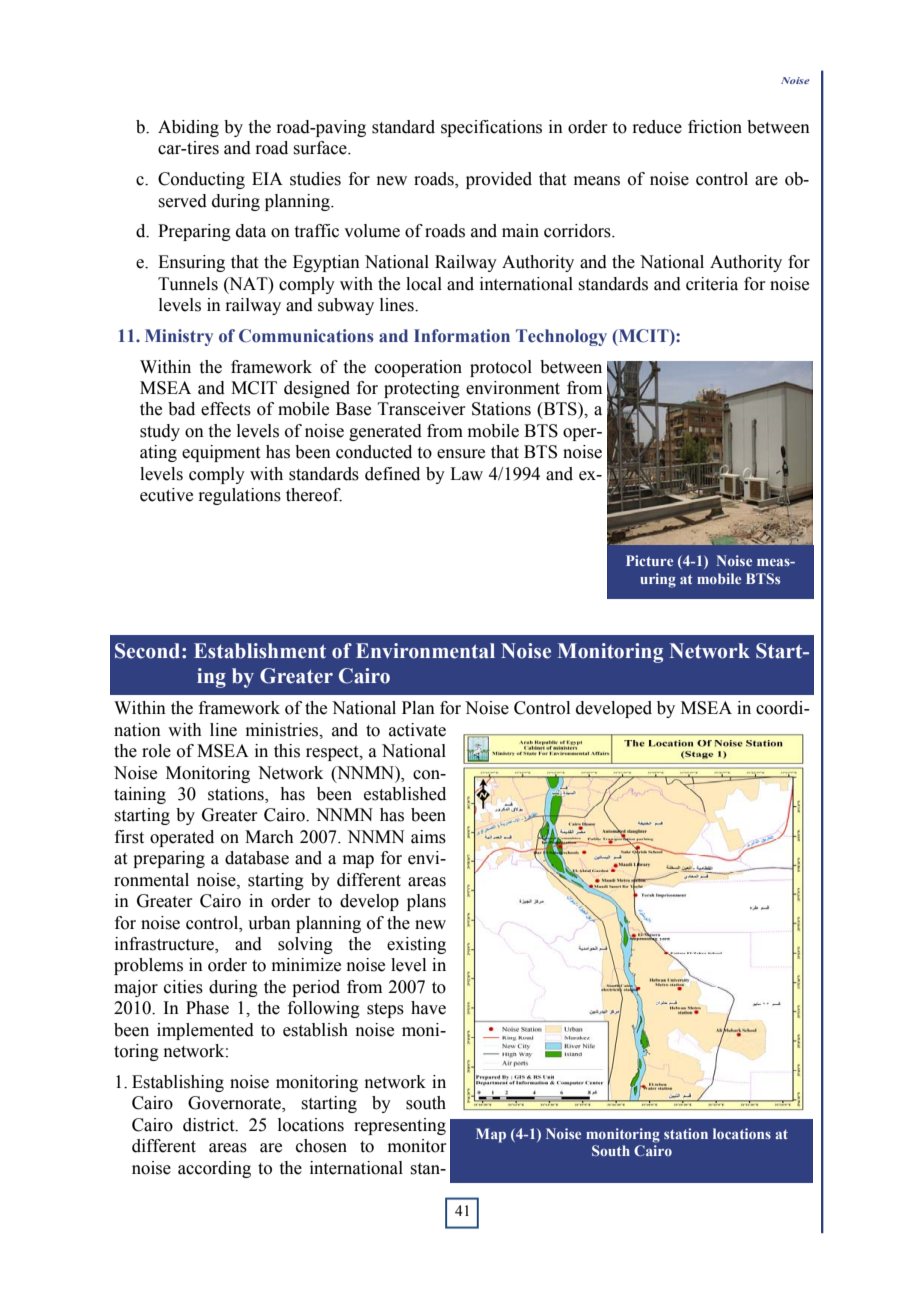 The height and width of the document is (1308, 924). What do you see at coordinates (149, 651) in the document?
I see `Second` at bounding box center [149, 651].
